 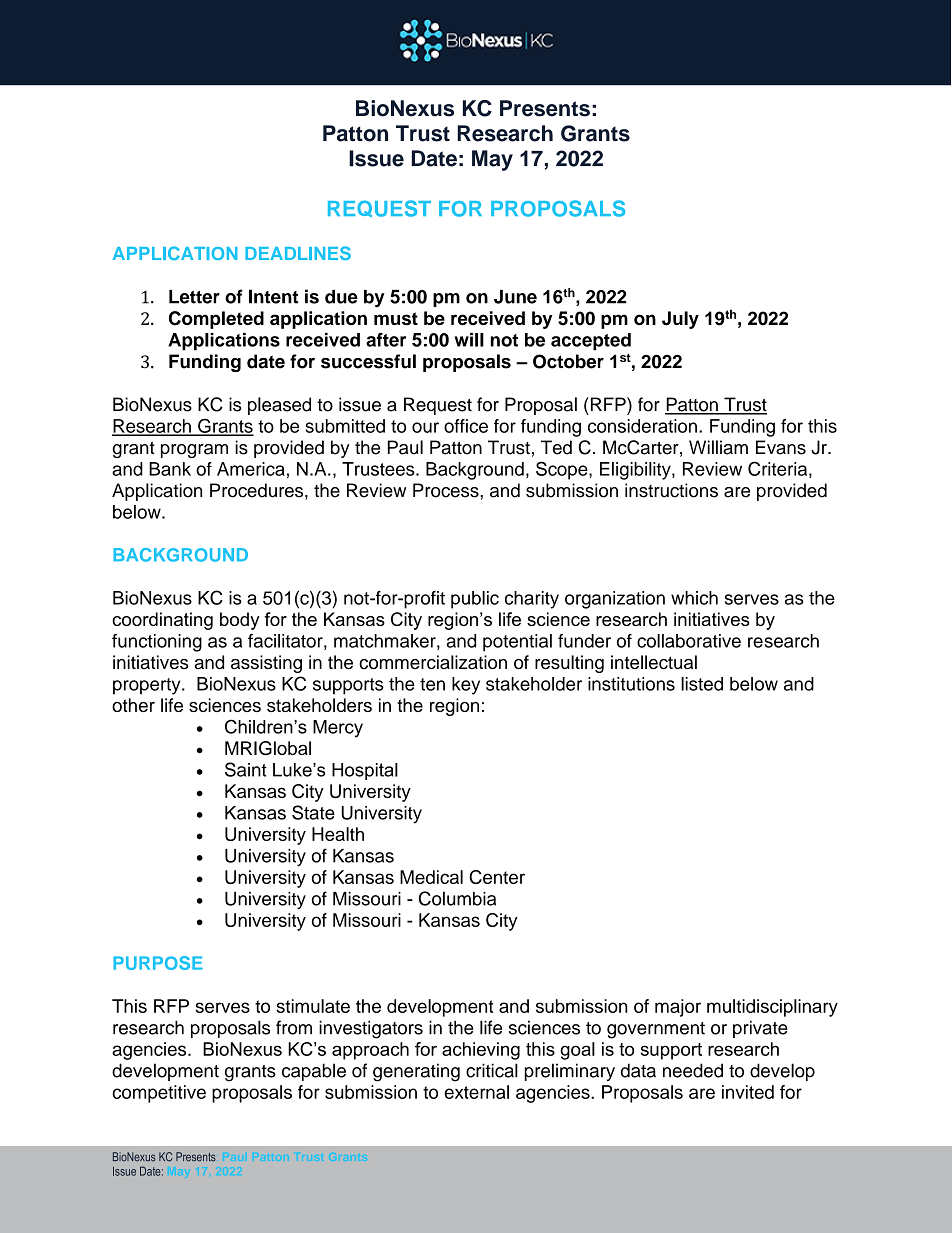 I want to click on July, so click(x=680, y=320).
